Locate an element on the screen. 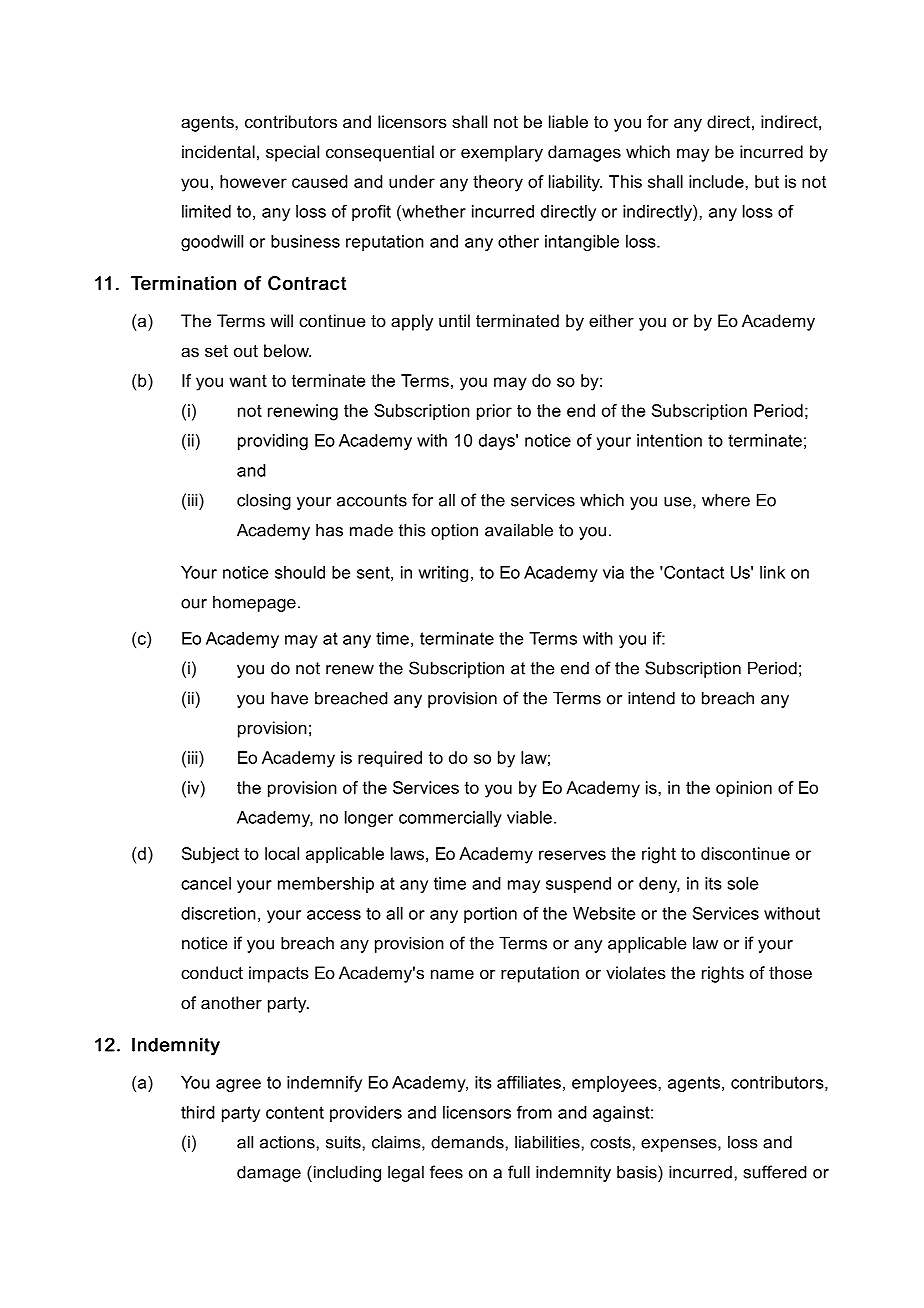  viable is located at coordinates (529, 817).
